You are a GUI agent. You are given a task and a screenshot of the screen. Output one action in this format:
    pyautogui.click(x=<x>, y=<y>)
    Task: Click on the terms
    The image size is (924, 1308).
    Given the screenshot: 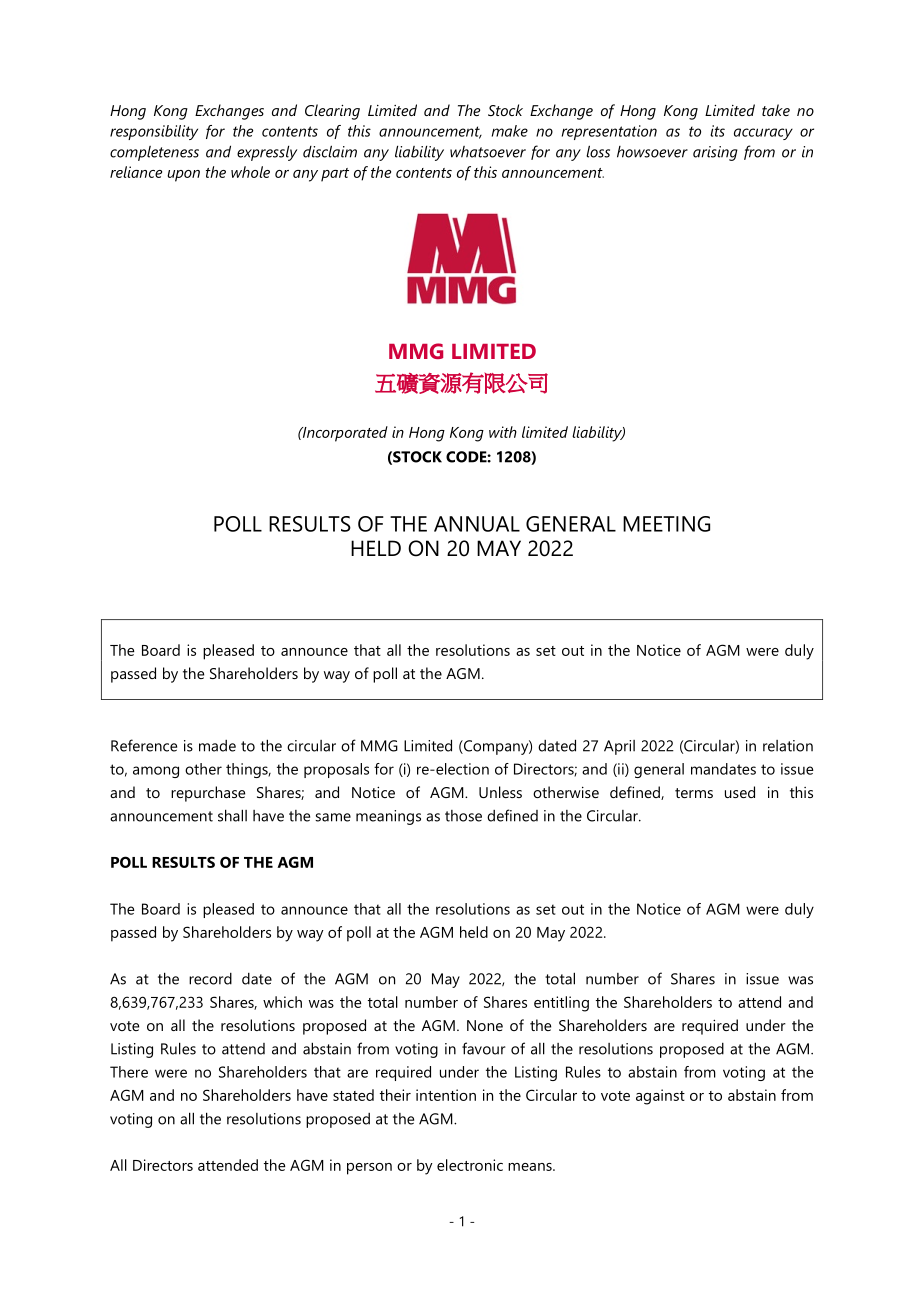 What is the action you would take?
    pyautogui.click(x=694, y=793)
